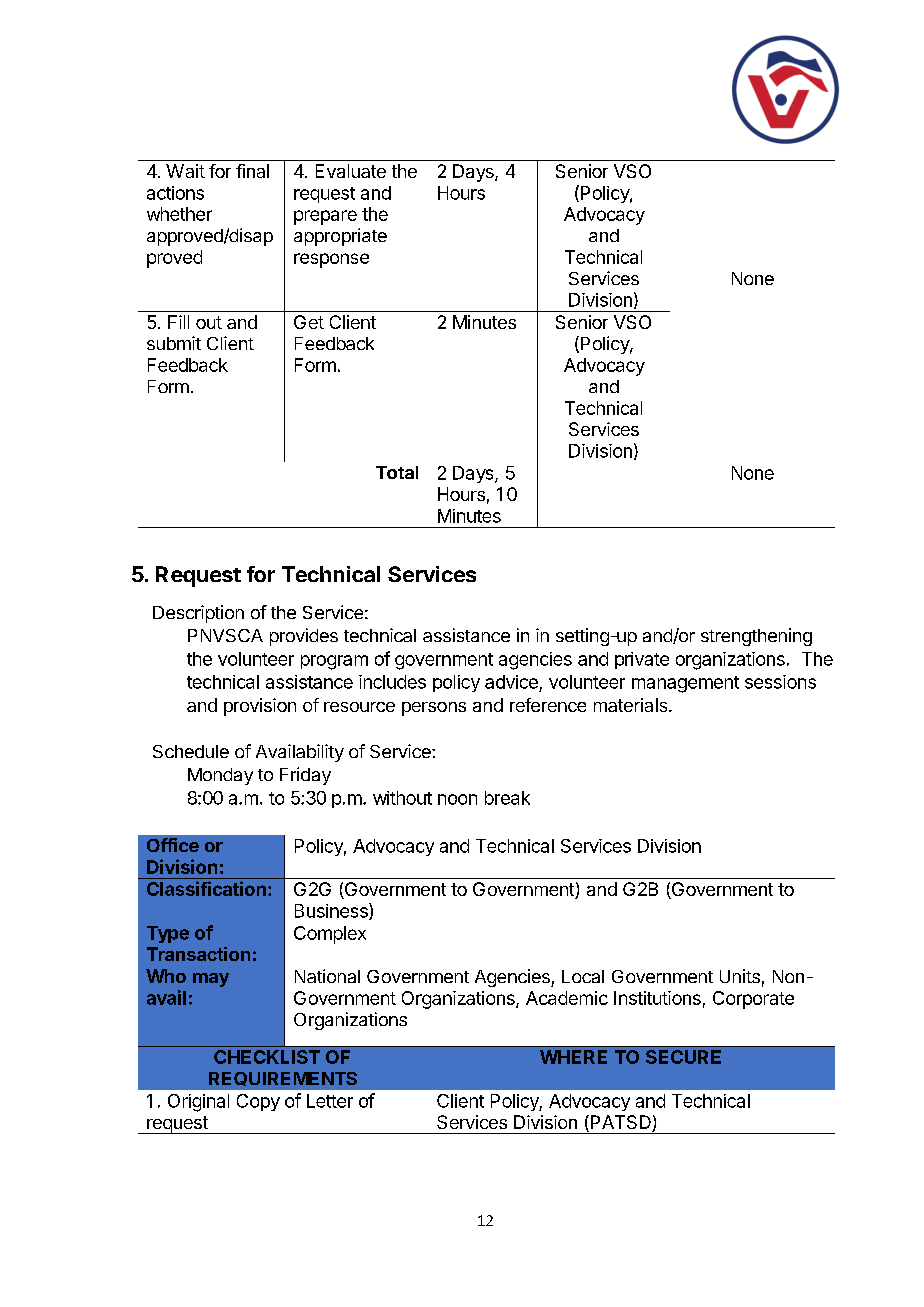  I want to click on final, so click(252, 171).
